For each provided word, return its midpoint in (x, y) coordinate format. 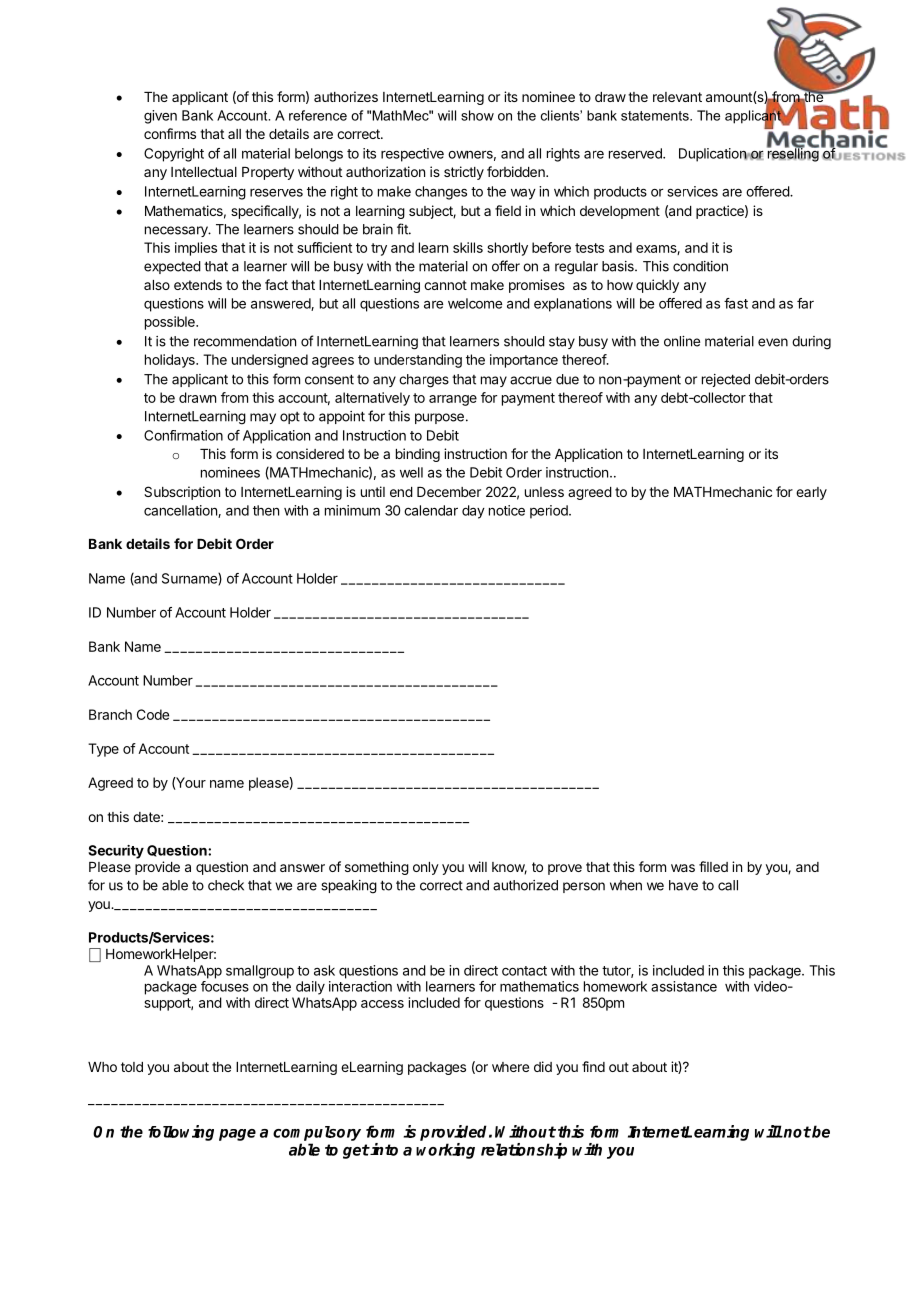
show (477, 115)
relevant (677, 97)
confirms (170, 133)
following (181, 1133)
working (445, 1151)
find (593, 1066)
